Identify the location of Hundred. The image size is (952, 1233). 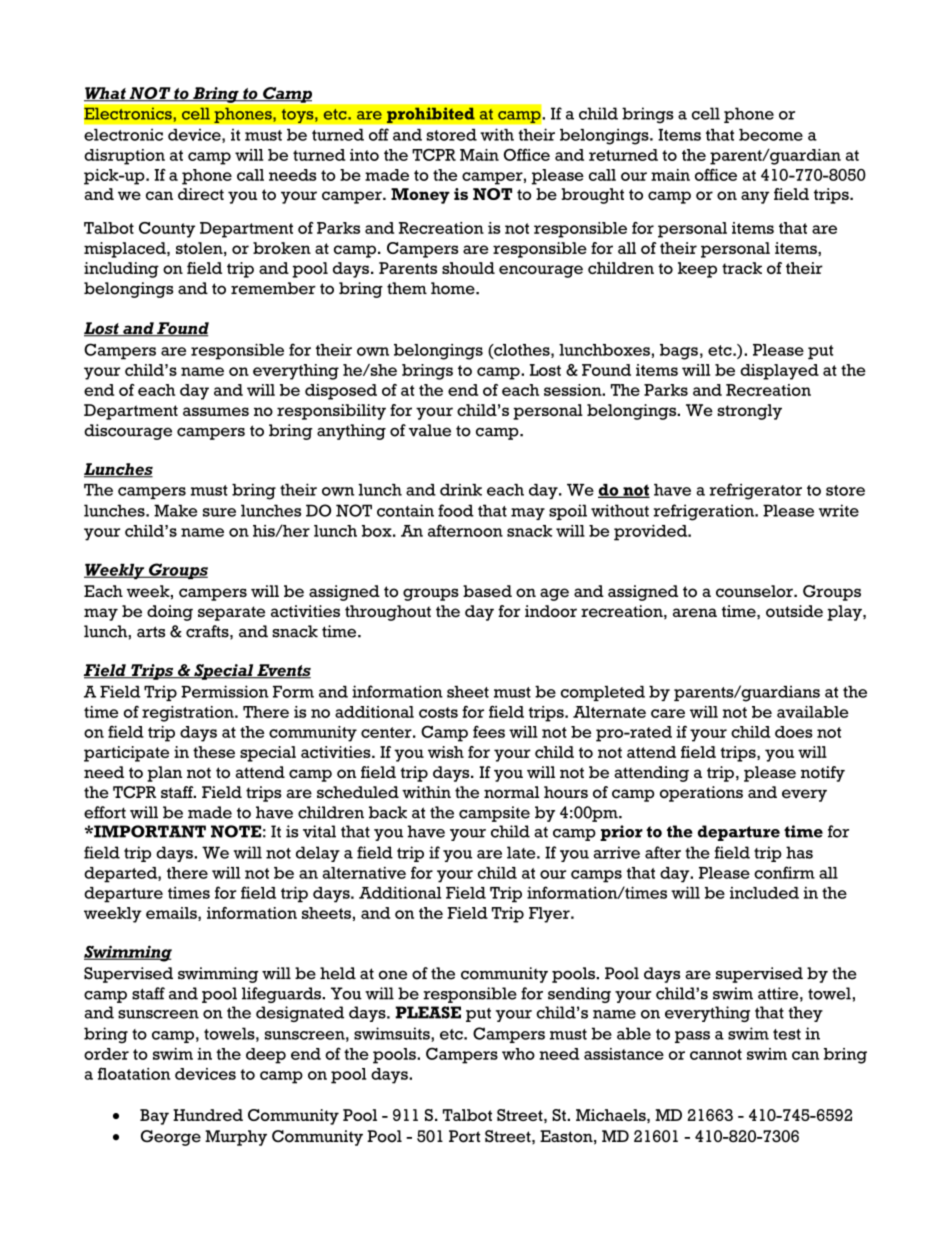
(208, 1115).
